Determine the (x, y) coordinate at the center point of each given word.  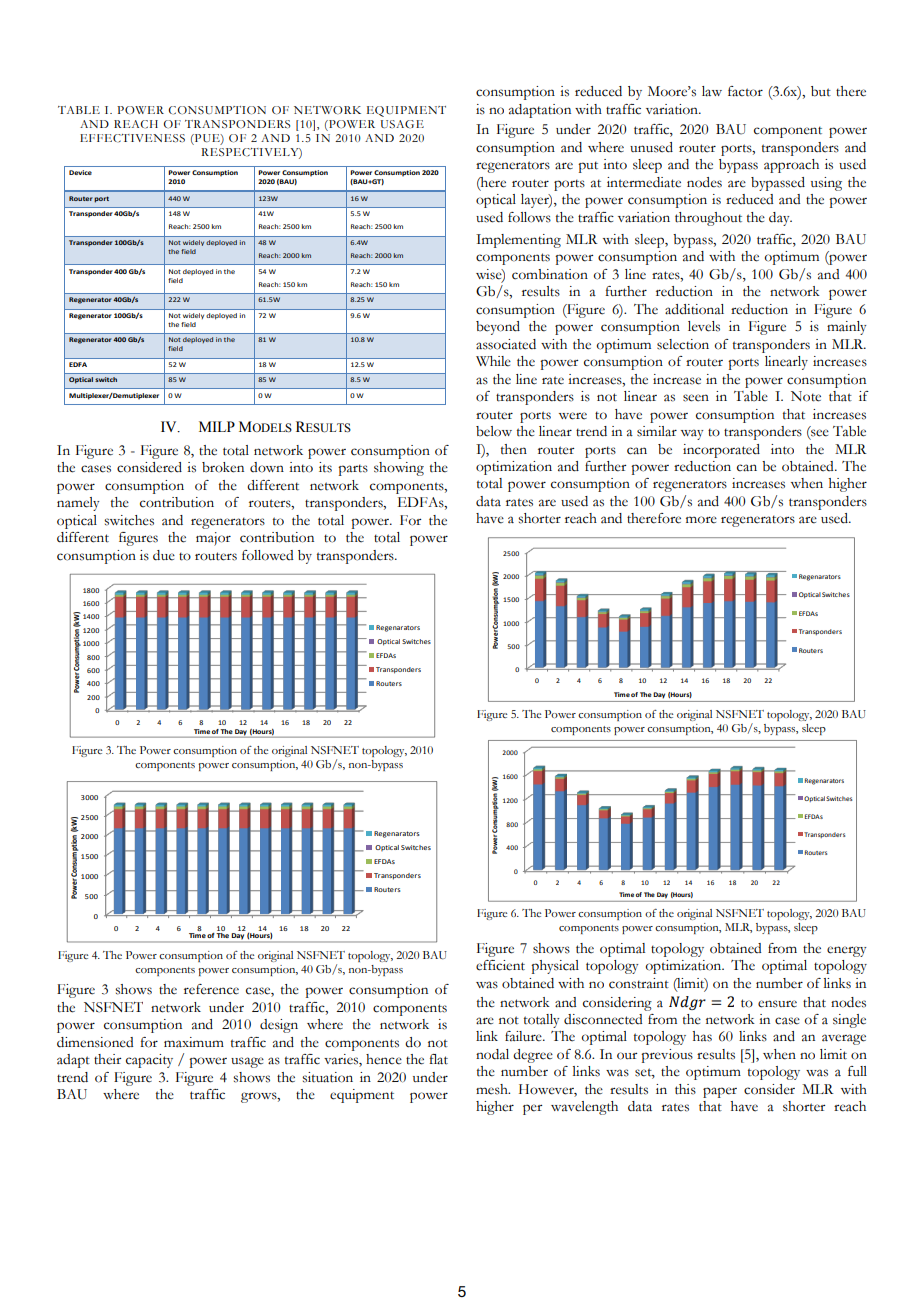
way (692, 434)
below (494, 431)
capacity (149, 1061)
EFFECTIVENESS (132, 138)
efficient (500, 965)
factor (745, 91)
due (164, 555)
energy (847, 951)
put (588, 167)
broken (223, 467)
